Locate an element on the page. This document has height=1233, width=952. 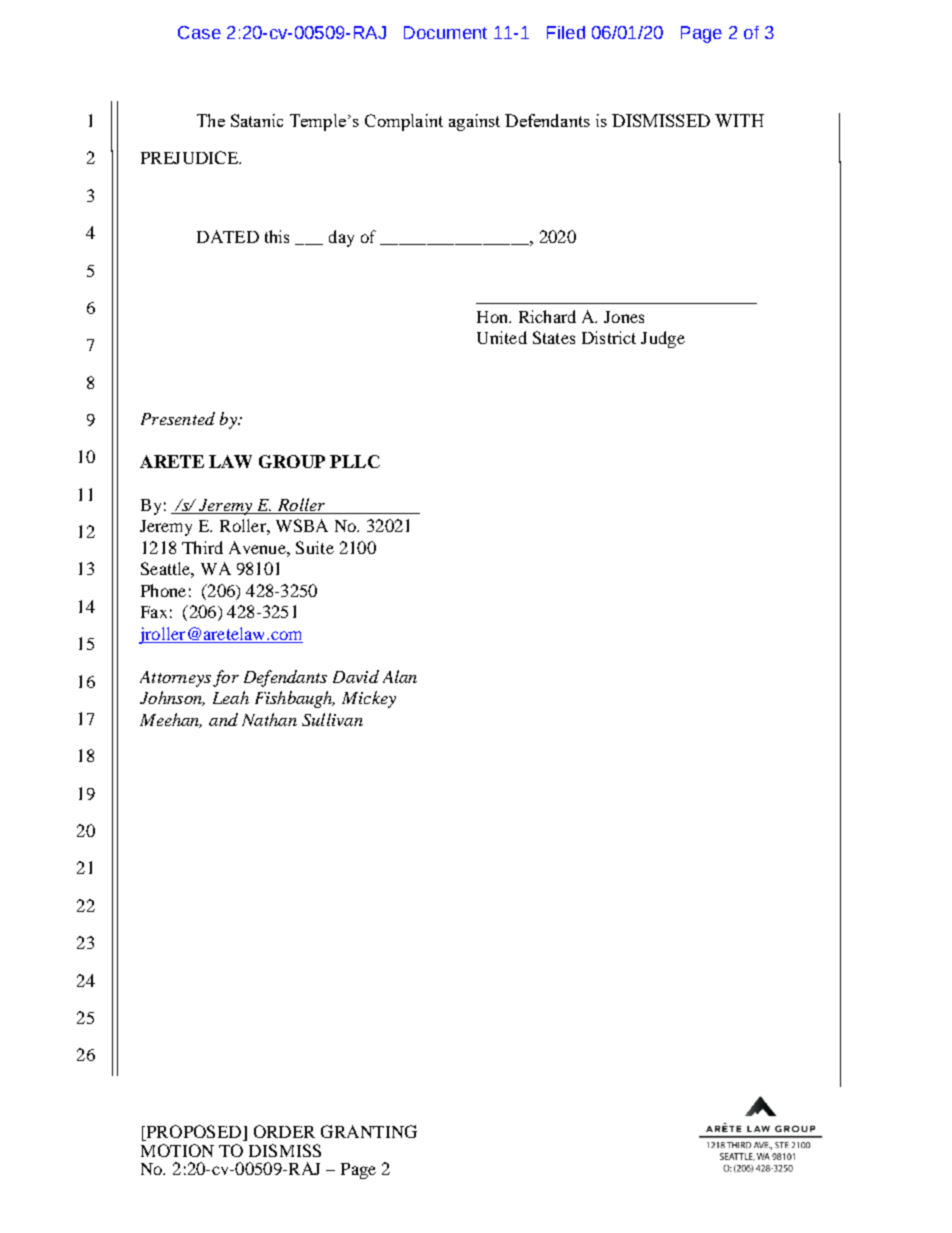
Mickey is located at coordinates (369, 699).
